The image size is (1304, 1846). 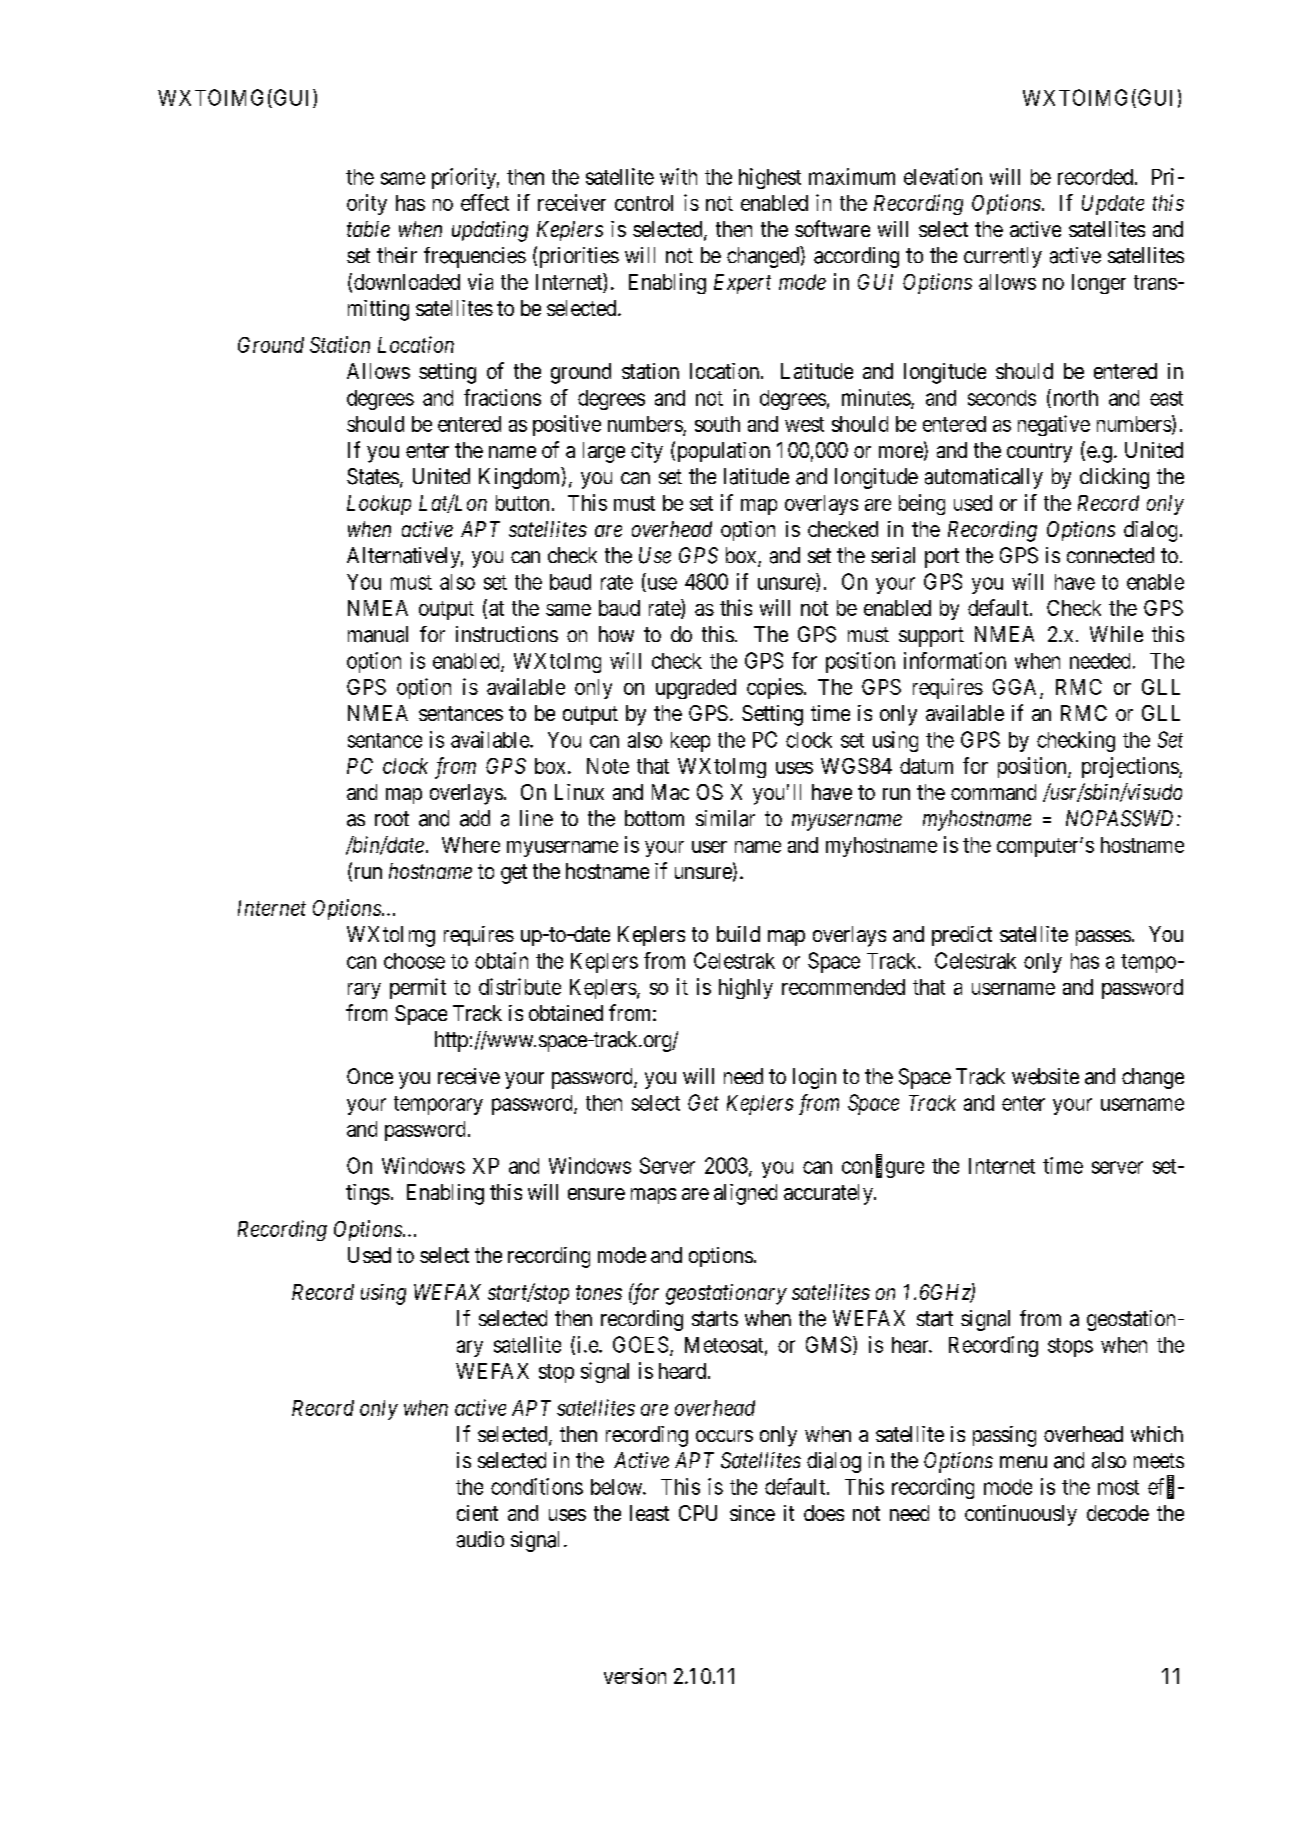 What do you see at coordinates (1003, 257) in the screenshot?
I see `currently` at bounding box center [1003, 257].
